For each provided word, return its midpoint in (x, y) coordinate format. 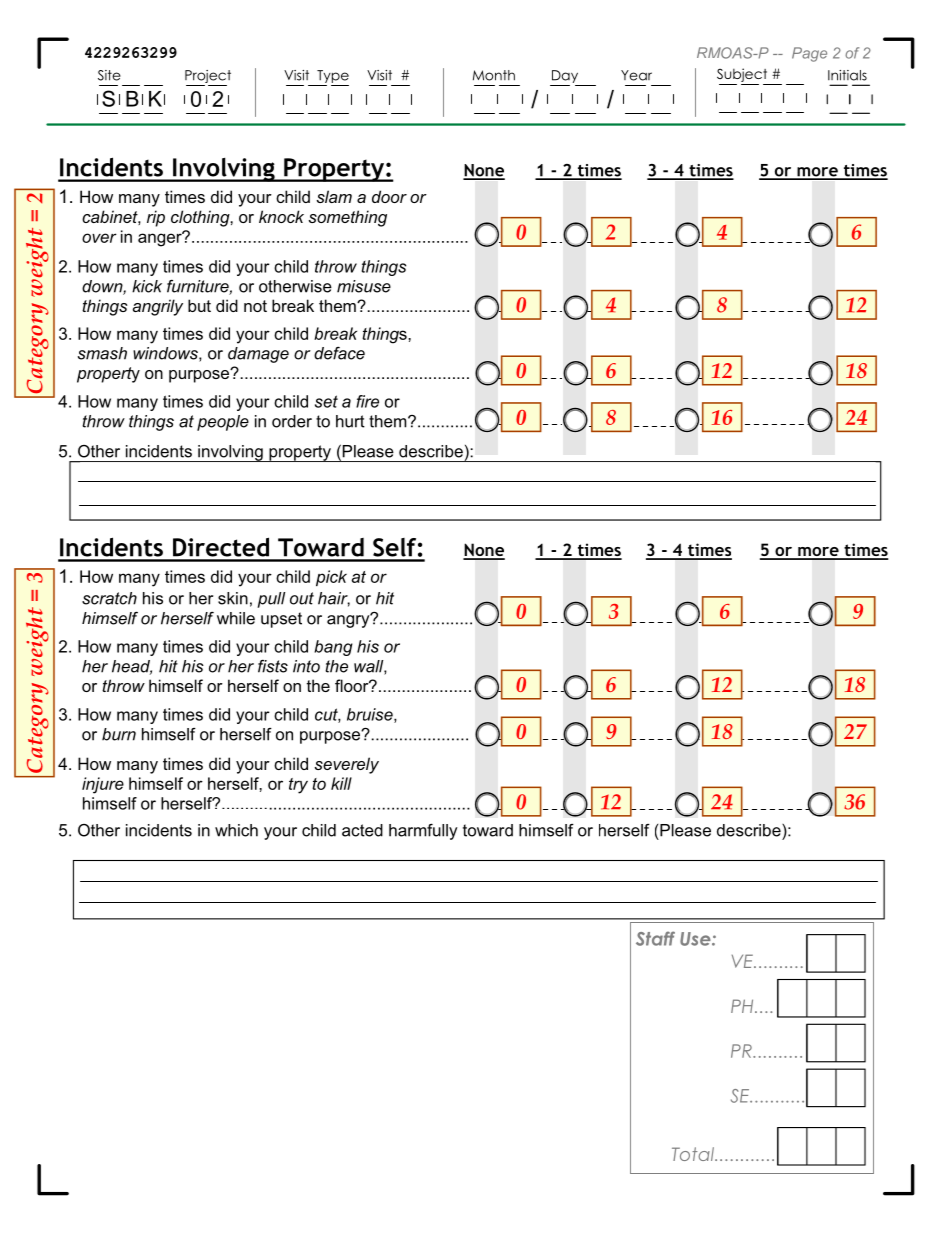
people (223, 423)
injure (103, 785)
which (236, 830)
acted (362, 830)
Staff (655, 938)
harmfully (423, 831)
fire (367, 401)
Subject (742, 75)
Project (208, 78)
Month (494, 75)
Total (694, 1154)
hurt (350, 421)
